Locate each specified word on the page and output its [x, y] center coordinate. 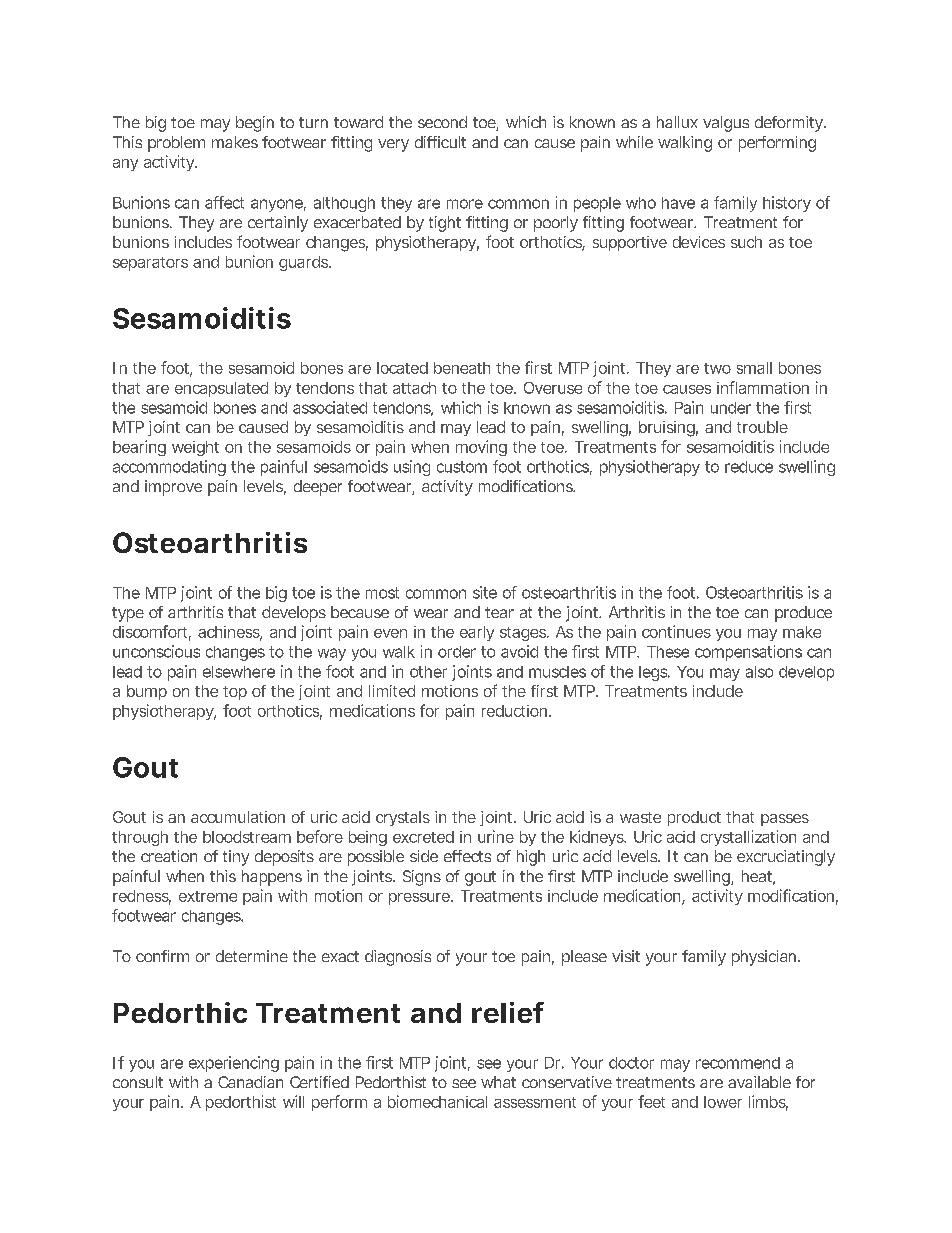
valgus [726, 124]
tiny [236, 858]
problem [176, 144]
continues [676, 631]
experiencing [234, 1064]
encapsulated [221, 389]
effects [467, 856]
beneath [462, 368]
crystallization [748, 838]
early [477, 633]
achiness [229, 633]
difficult [440, 142]
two [717, 368]
